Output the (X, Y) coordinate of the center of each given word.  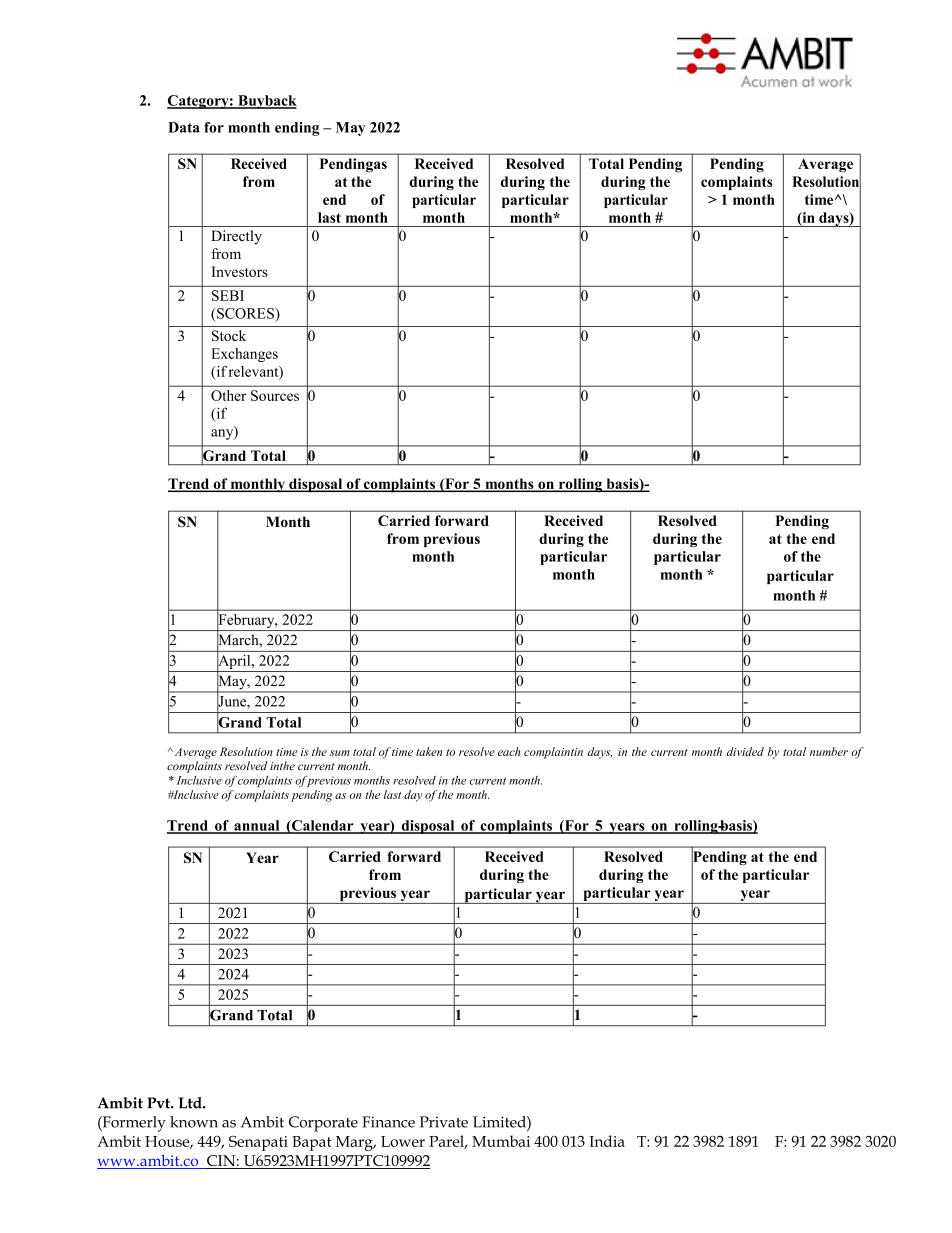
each (509, 751)
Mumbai (501, 1141)
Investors (239, 271)
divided (745, 751)
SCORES (245, 313)
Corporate (323, 1124)
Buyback (266, 102)
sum (340, 753)
